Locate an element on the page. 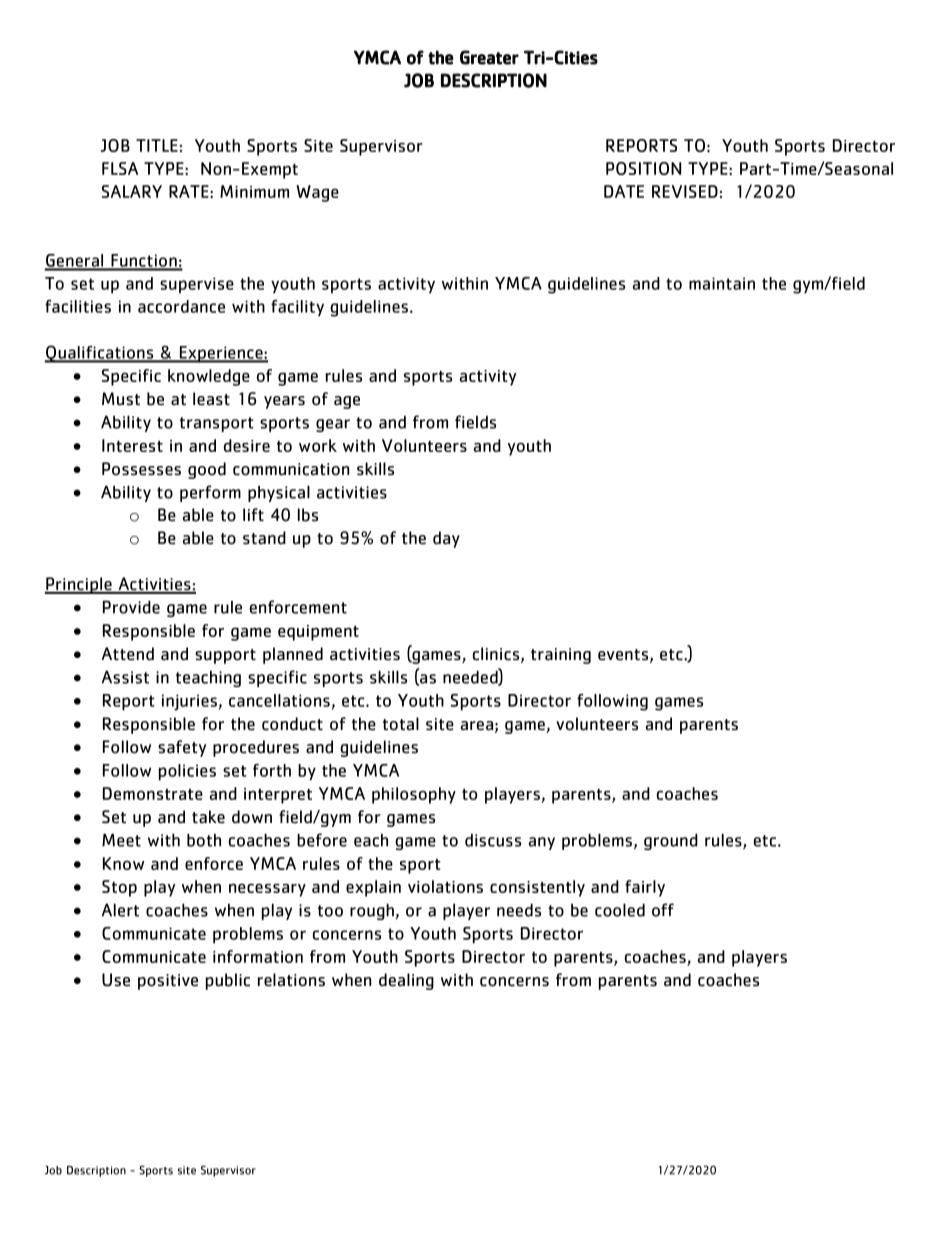  POSITION is located at coordinates (643, 168).
